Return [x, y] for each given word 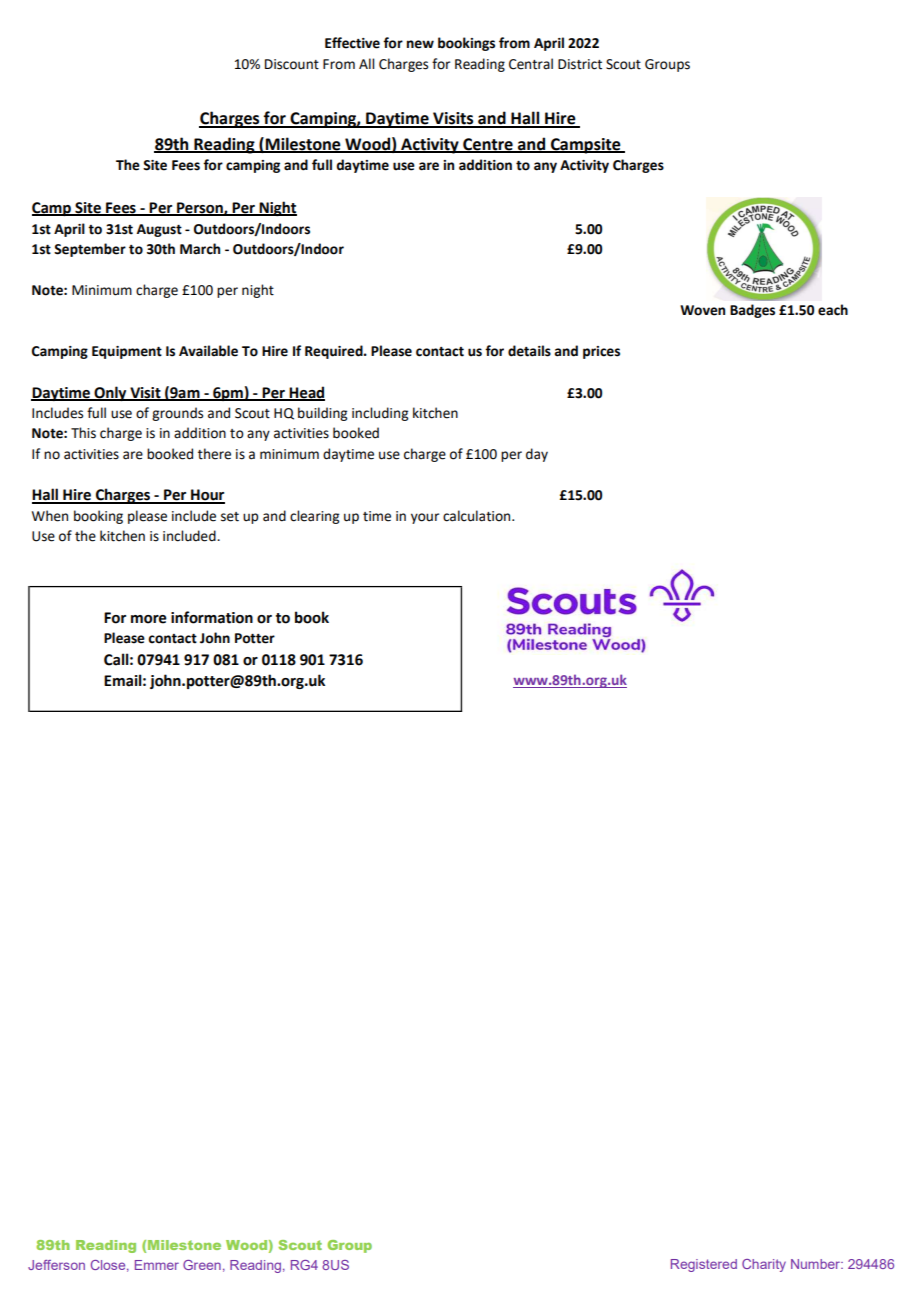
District [580, 64]
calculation [478, 516]
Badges [752, 311]
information [212, 617]
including [380, 414]
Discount [292, 64]
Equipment [127, 352]
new [420, 44]
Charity [764, 1265]
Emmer [157, 1265]
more [149, 619]
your [425, 518]
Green [202, 1265]
